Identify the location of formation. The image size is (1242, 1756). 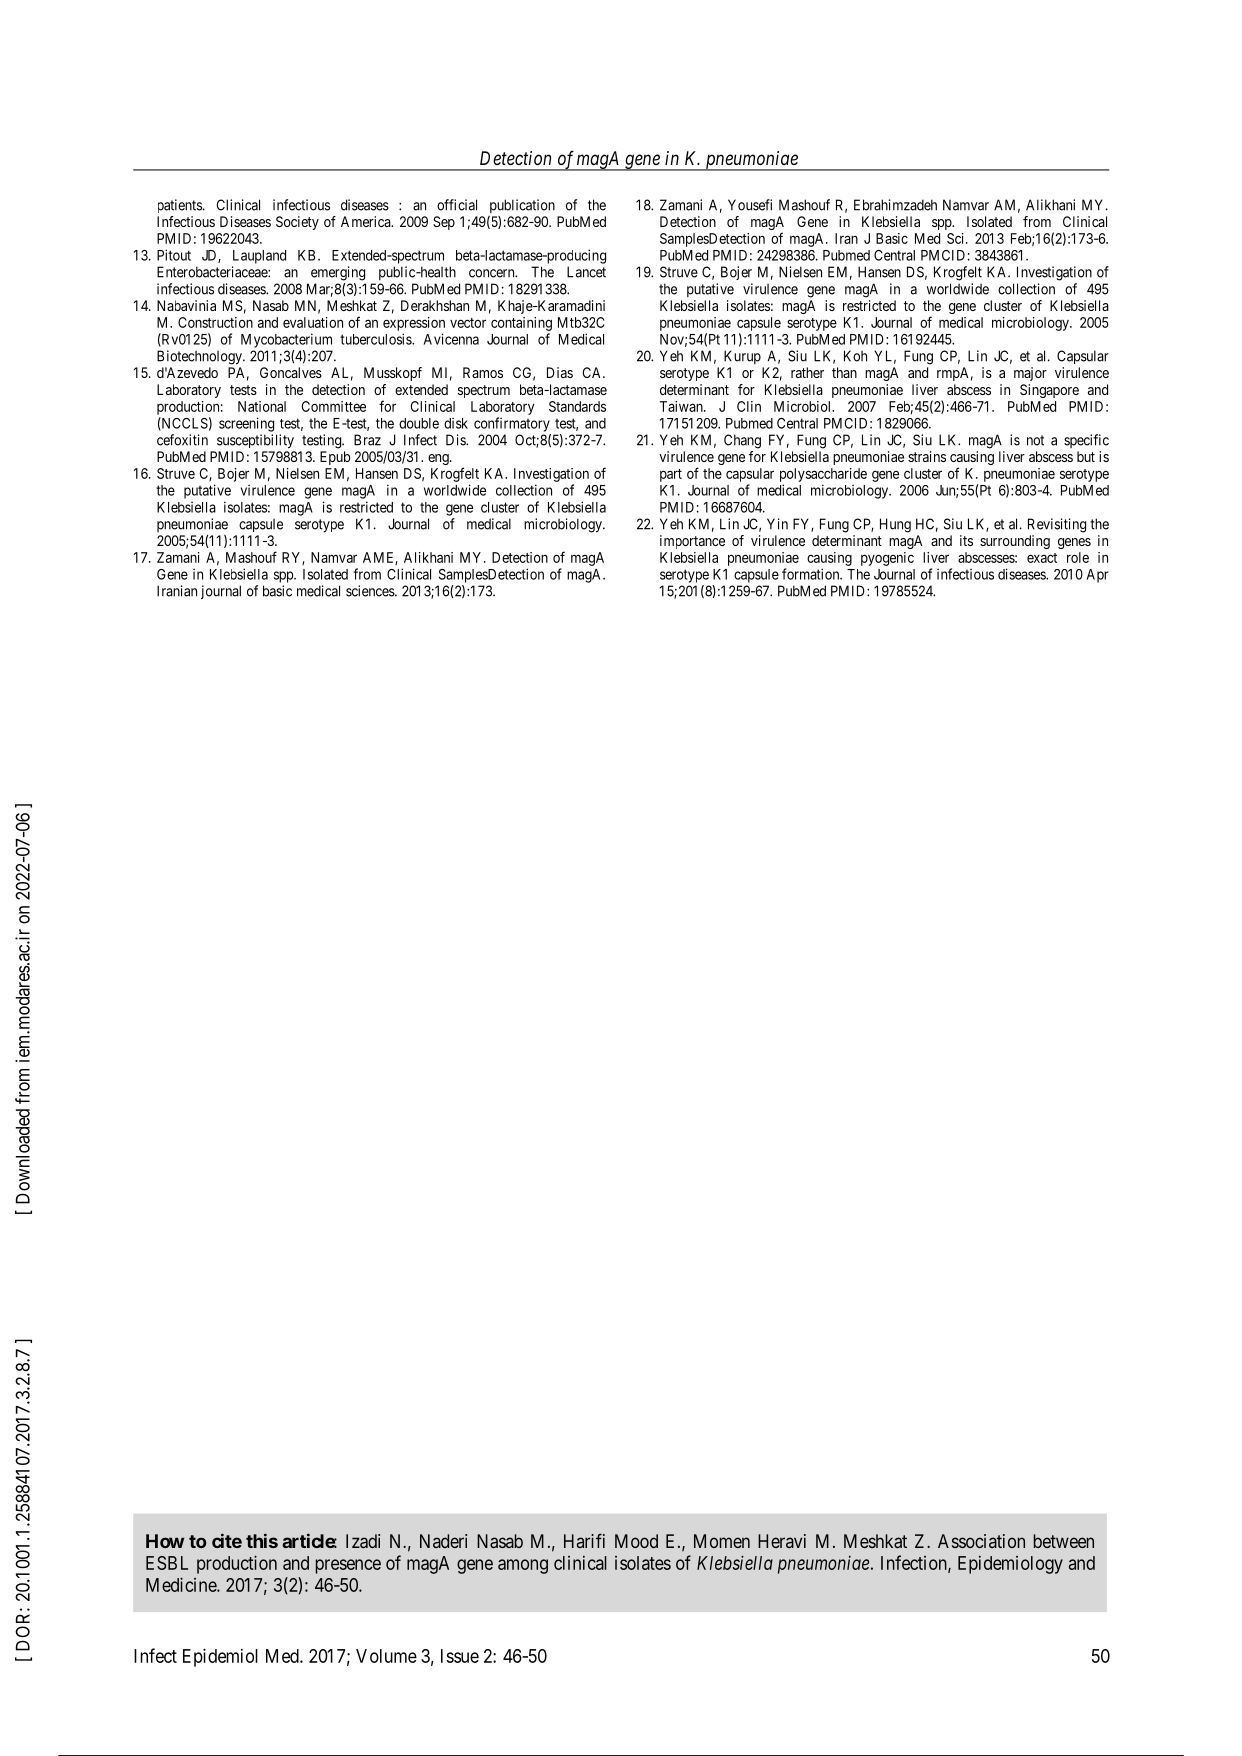
(812, 574).
